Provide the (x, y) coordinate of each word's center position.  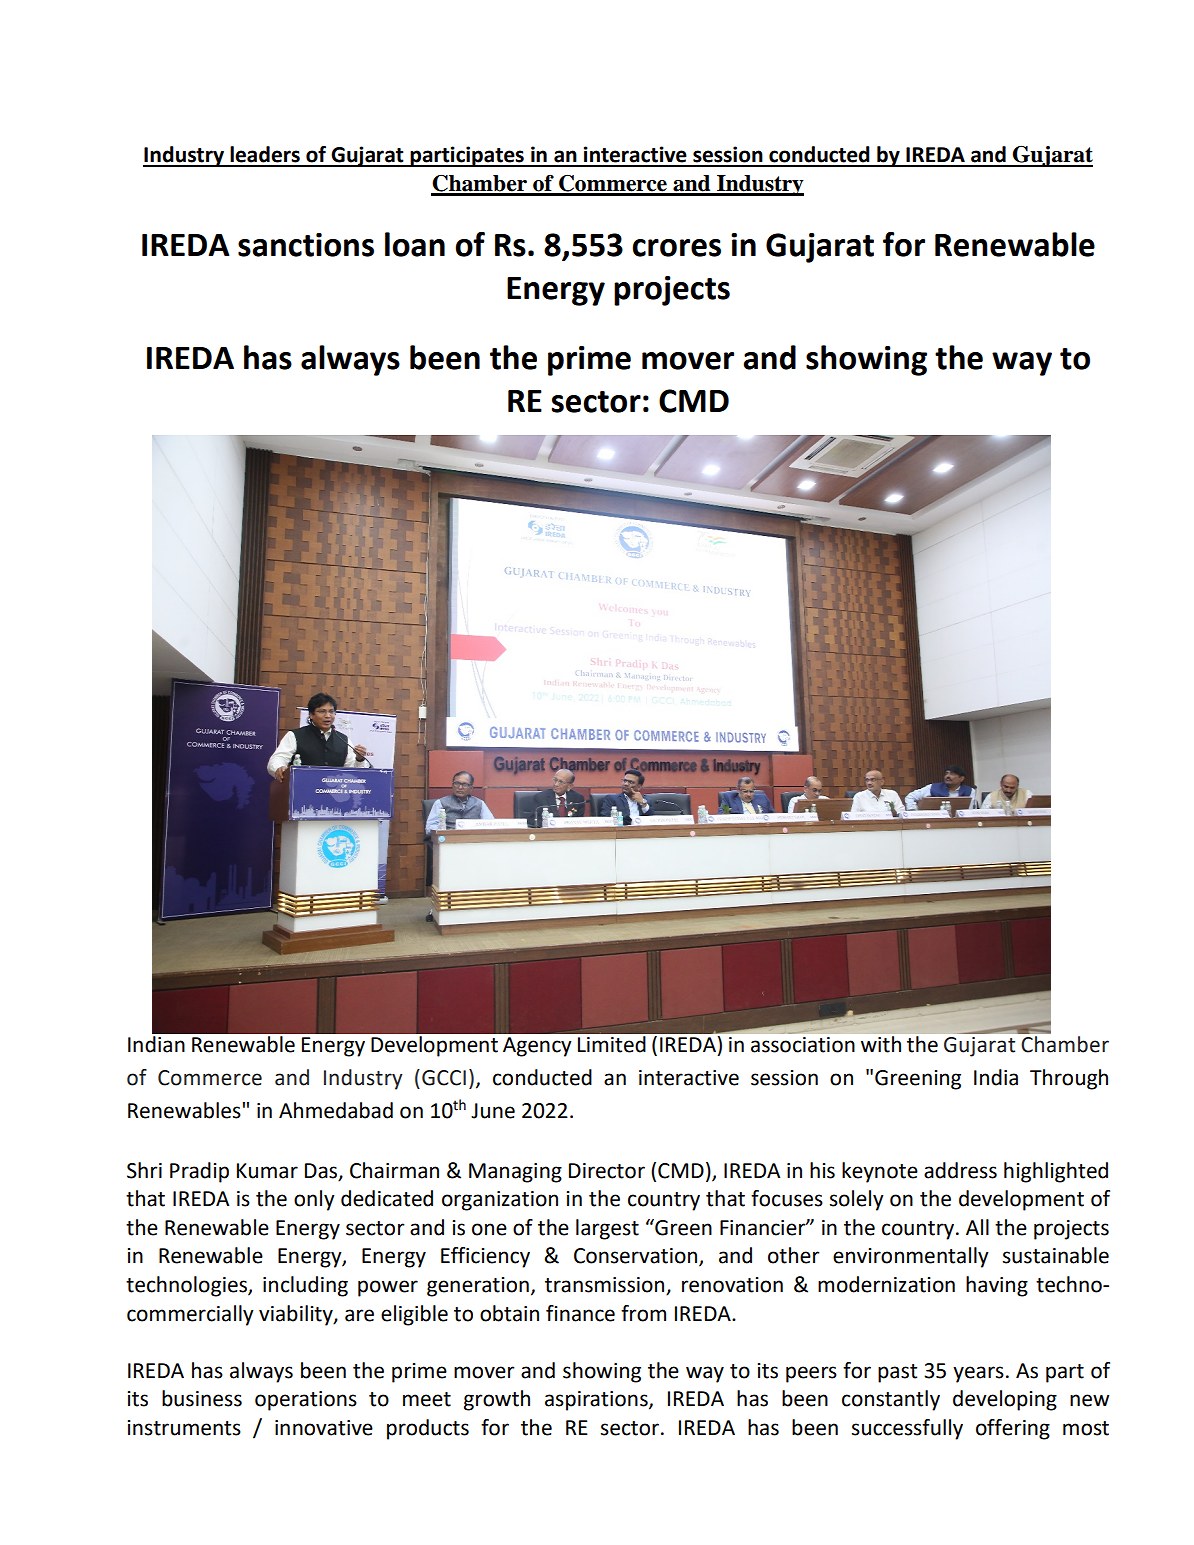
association (803, 1045)
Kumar (267, 1171)
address (960, 1170)
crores (676, 248)
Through (1069, 1079)
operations (306, 1401)
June (493, 1111)
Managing (515, 1173)
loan (415, 244)
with (881, 1044)
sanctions (306, 245)
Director (607, 1171)
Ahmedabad (336, 1110)
